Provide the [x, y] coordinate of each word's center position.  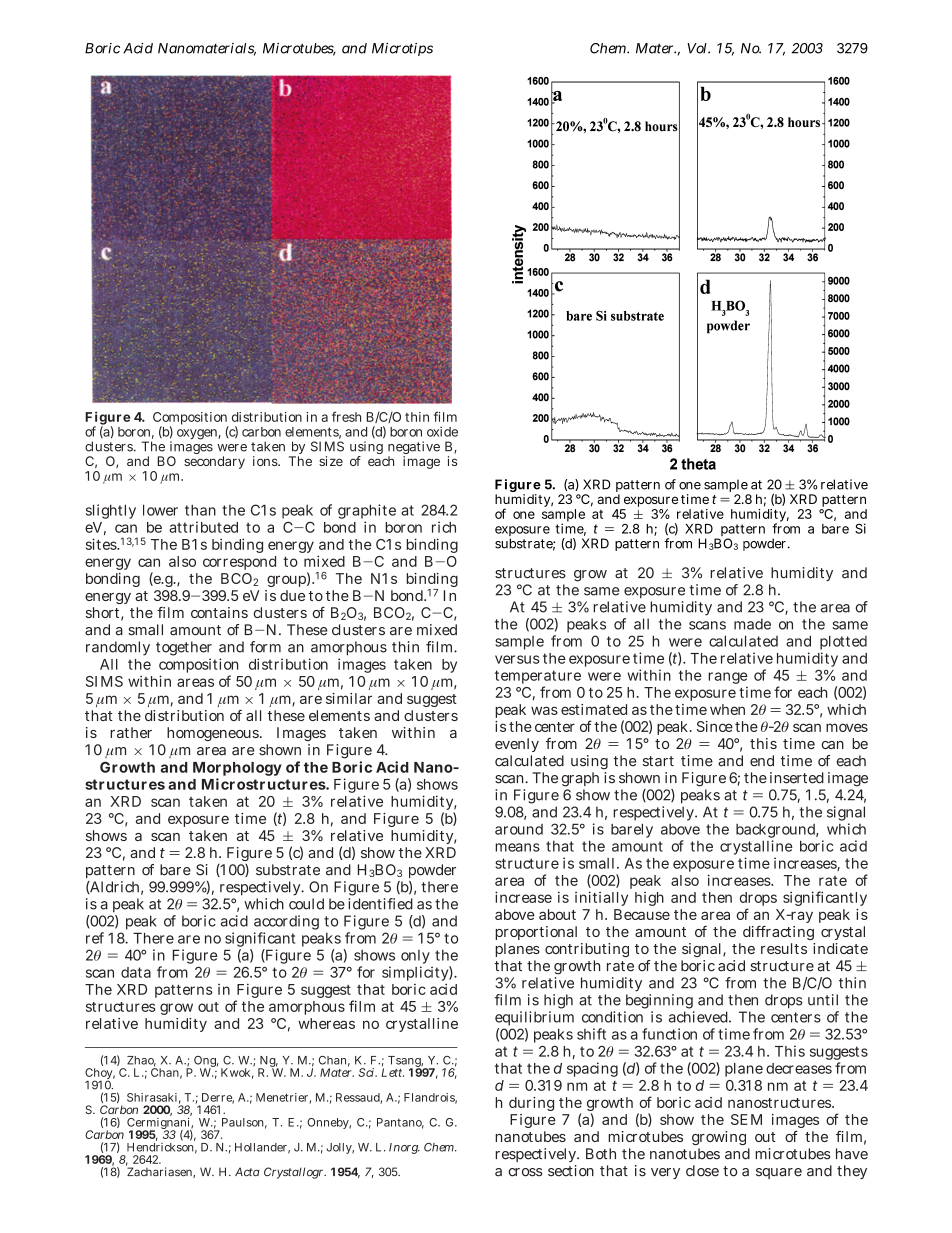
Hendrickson [162, 1147]
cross [525, 1172]
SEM [746, 1119]
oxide [442, 431]
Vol [698, 48]
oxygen [199, 434]
